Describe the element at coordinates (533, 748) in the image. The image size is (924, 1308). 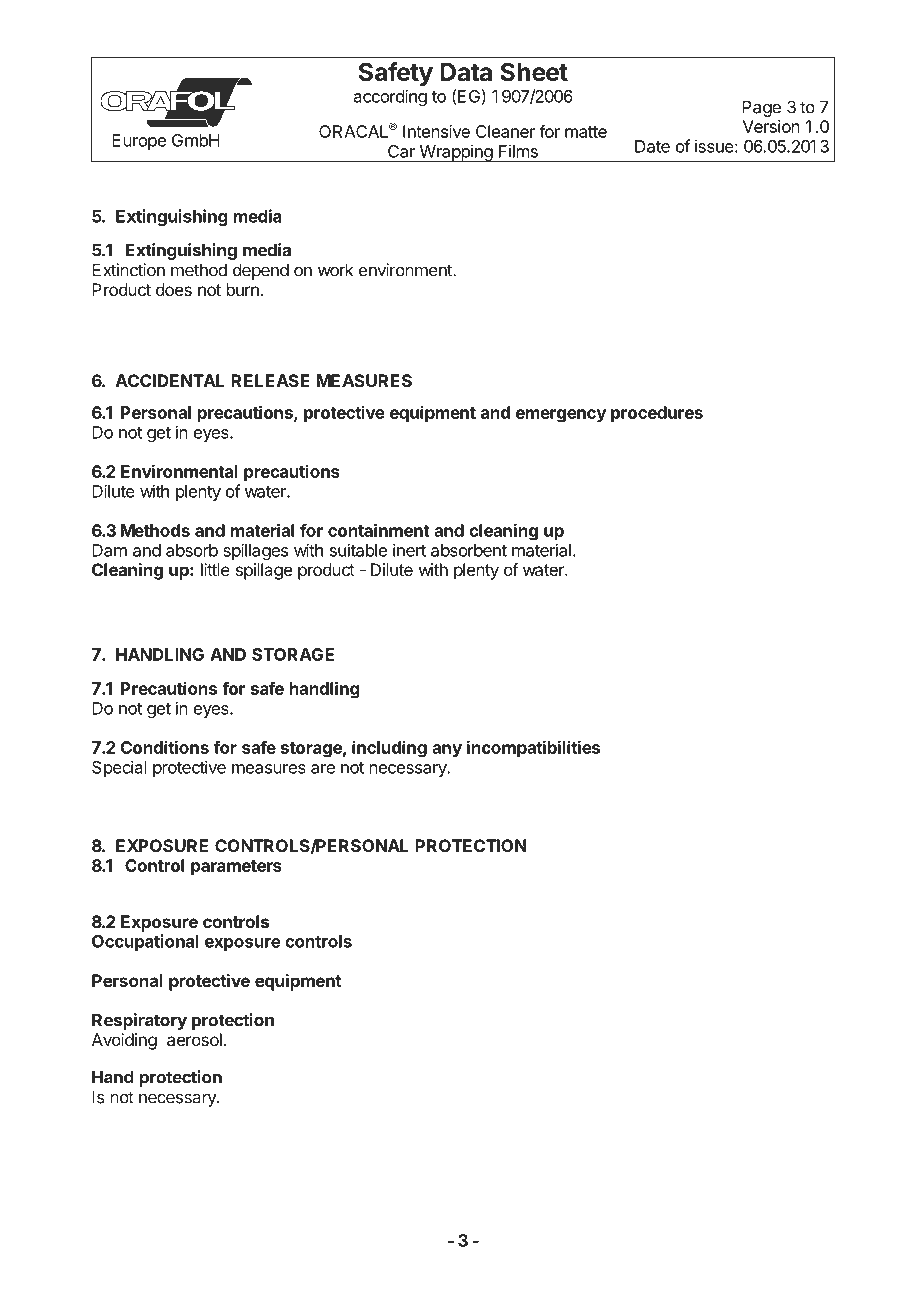
I see `incompatibilities` at that location.
